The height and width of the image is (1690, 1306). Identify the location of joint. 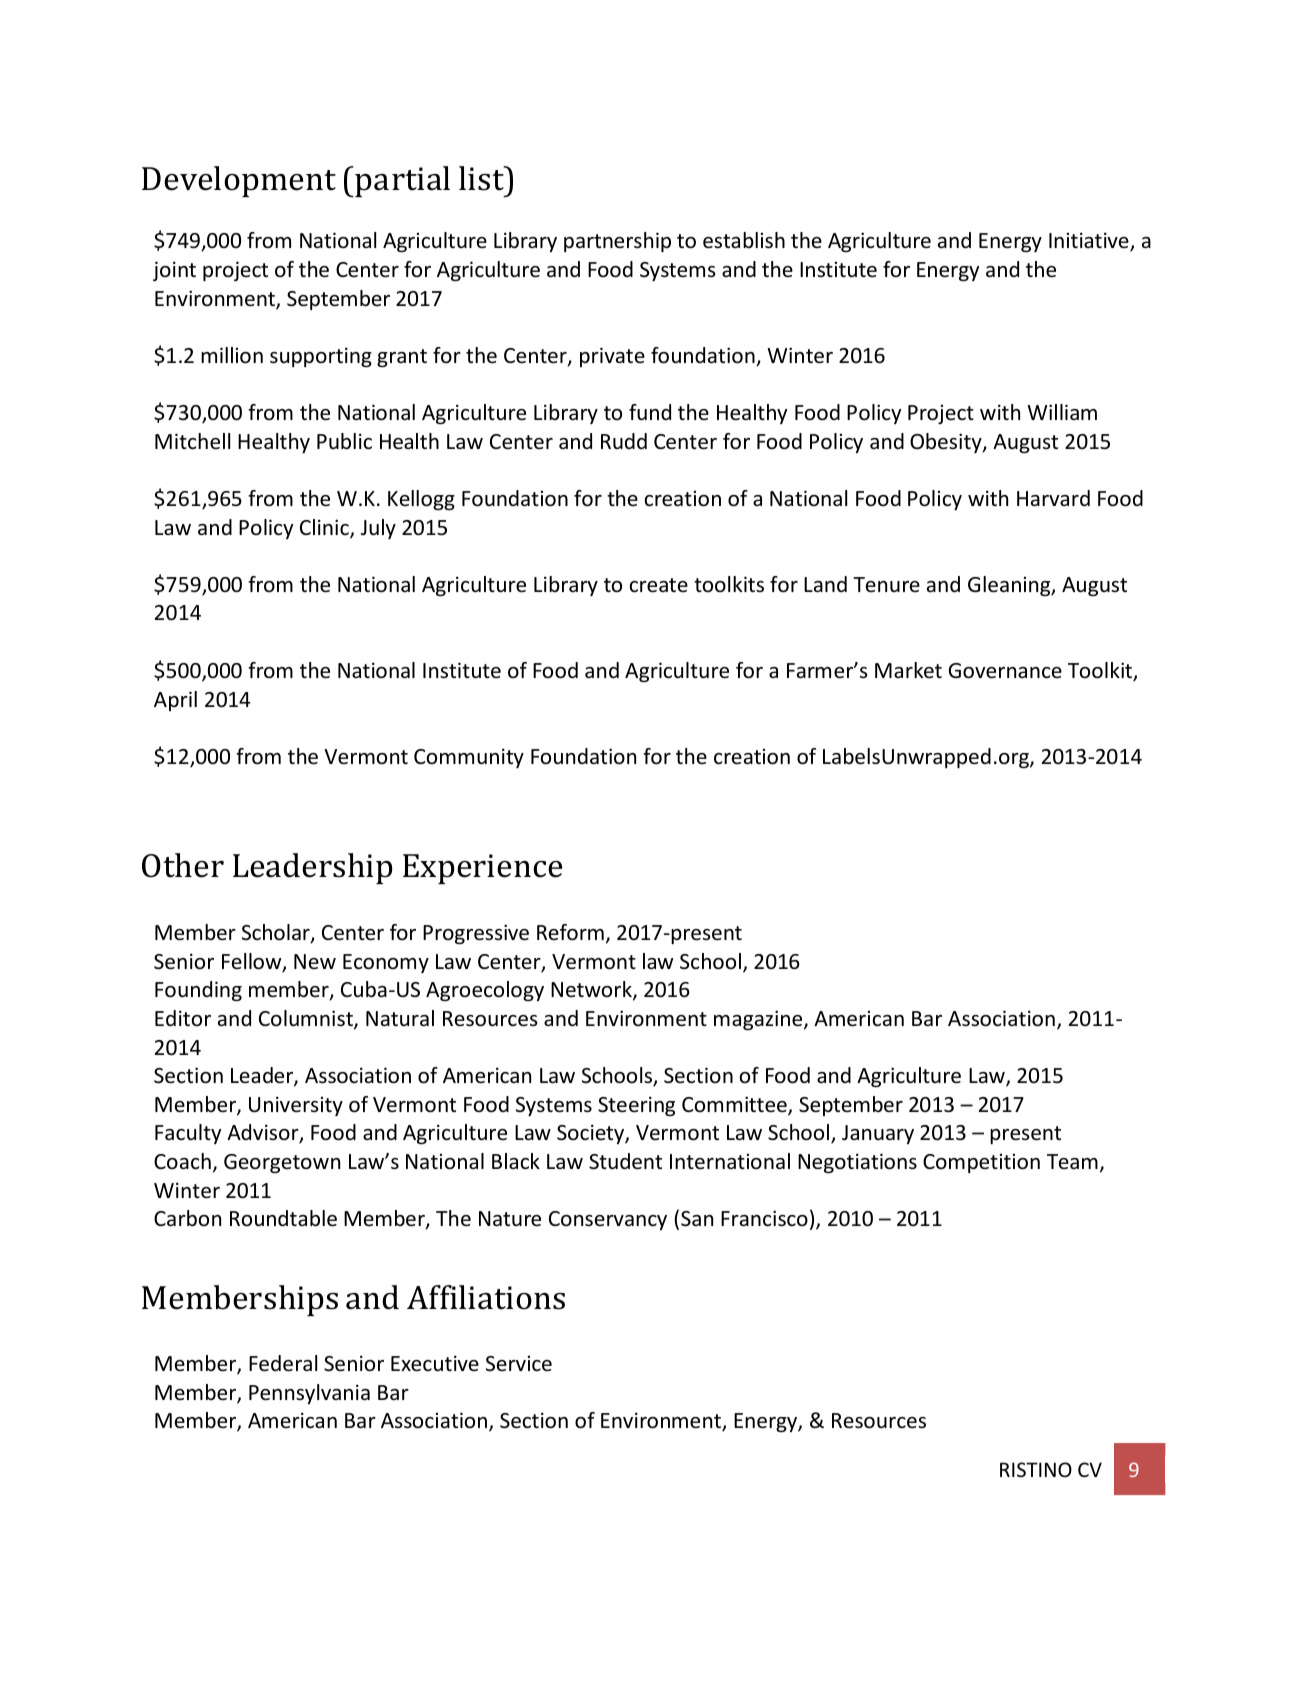
(174, 271).
